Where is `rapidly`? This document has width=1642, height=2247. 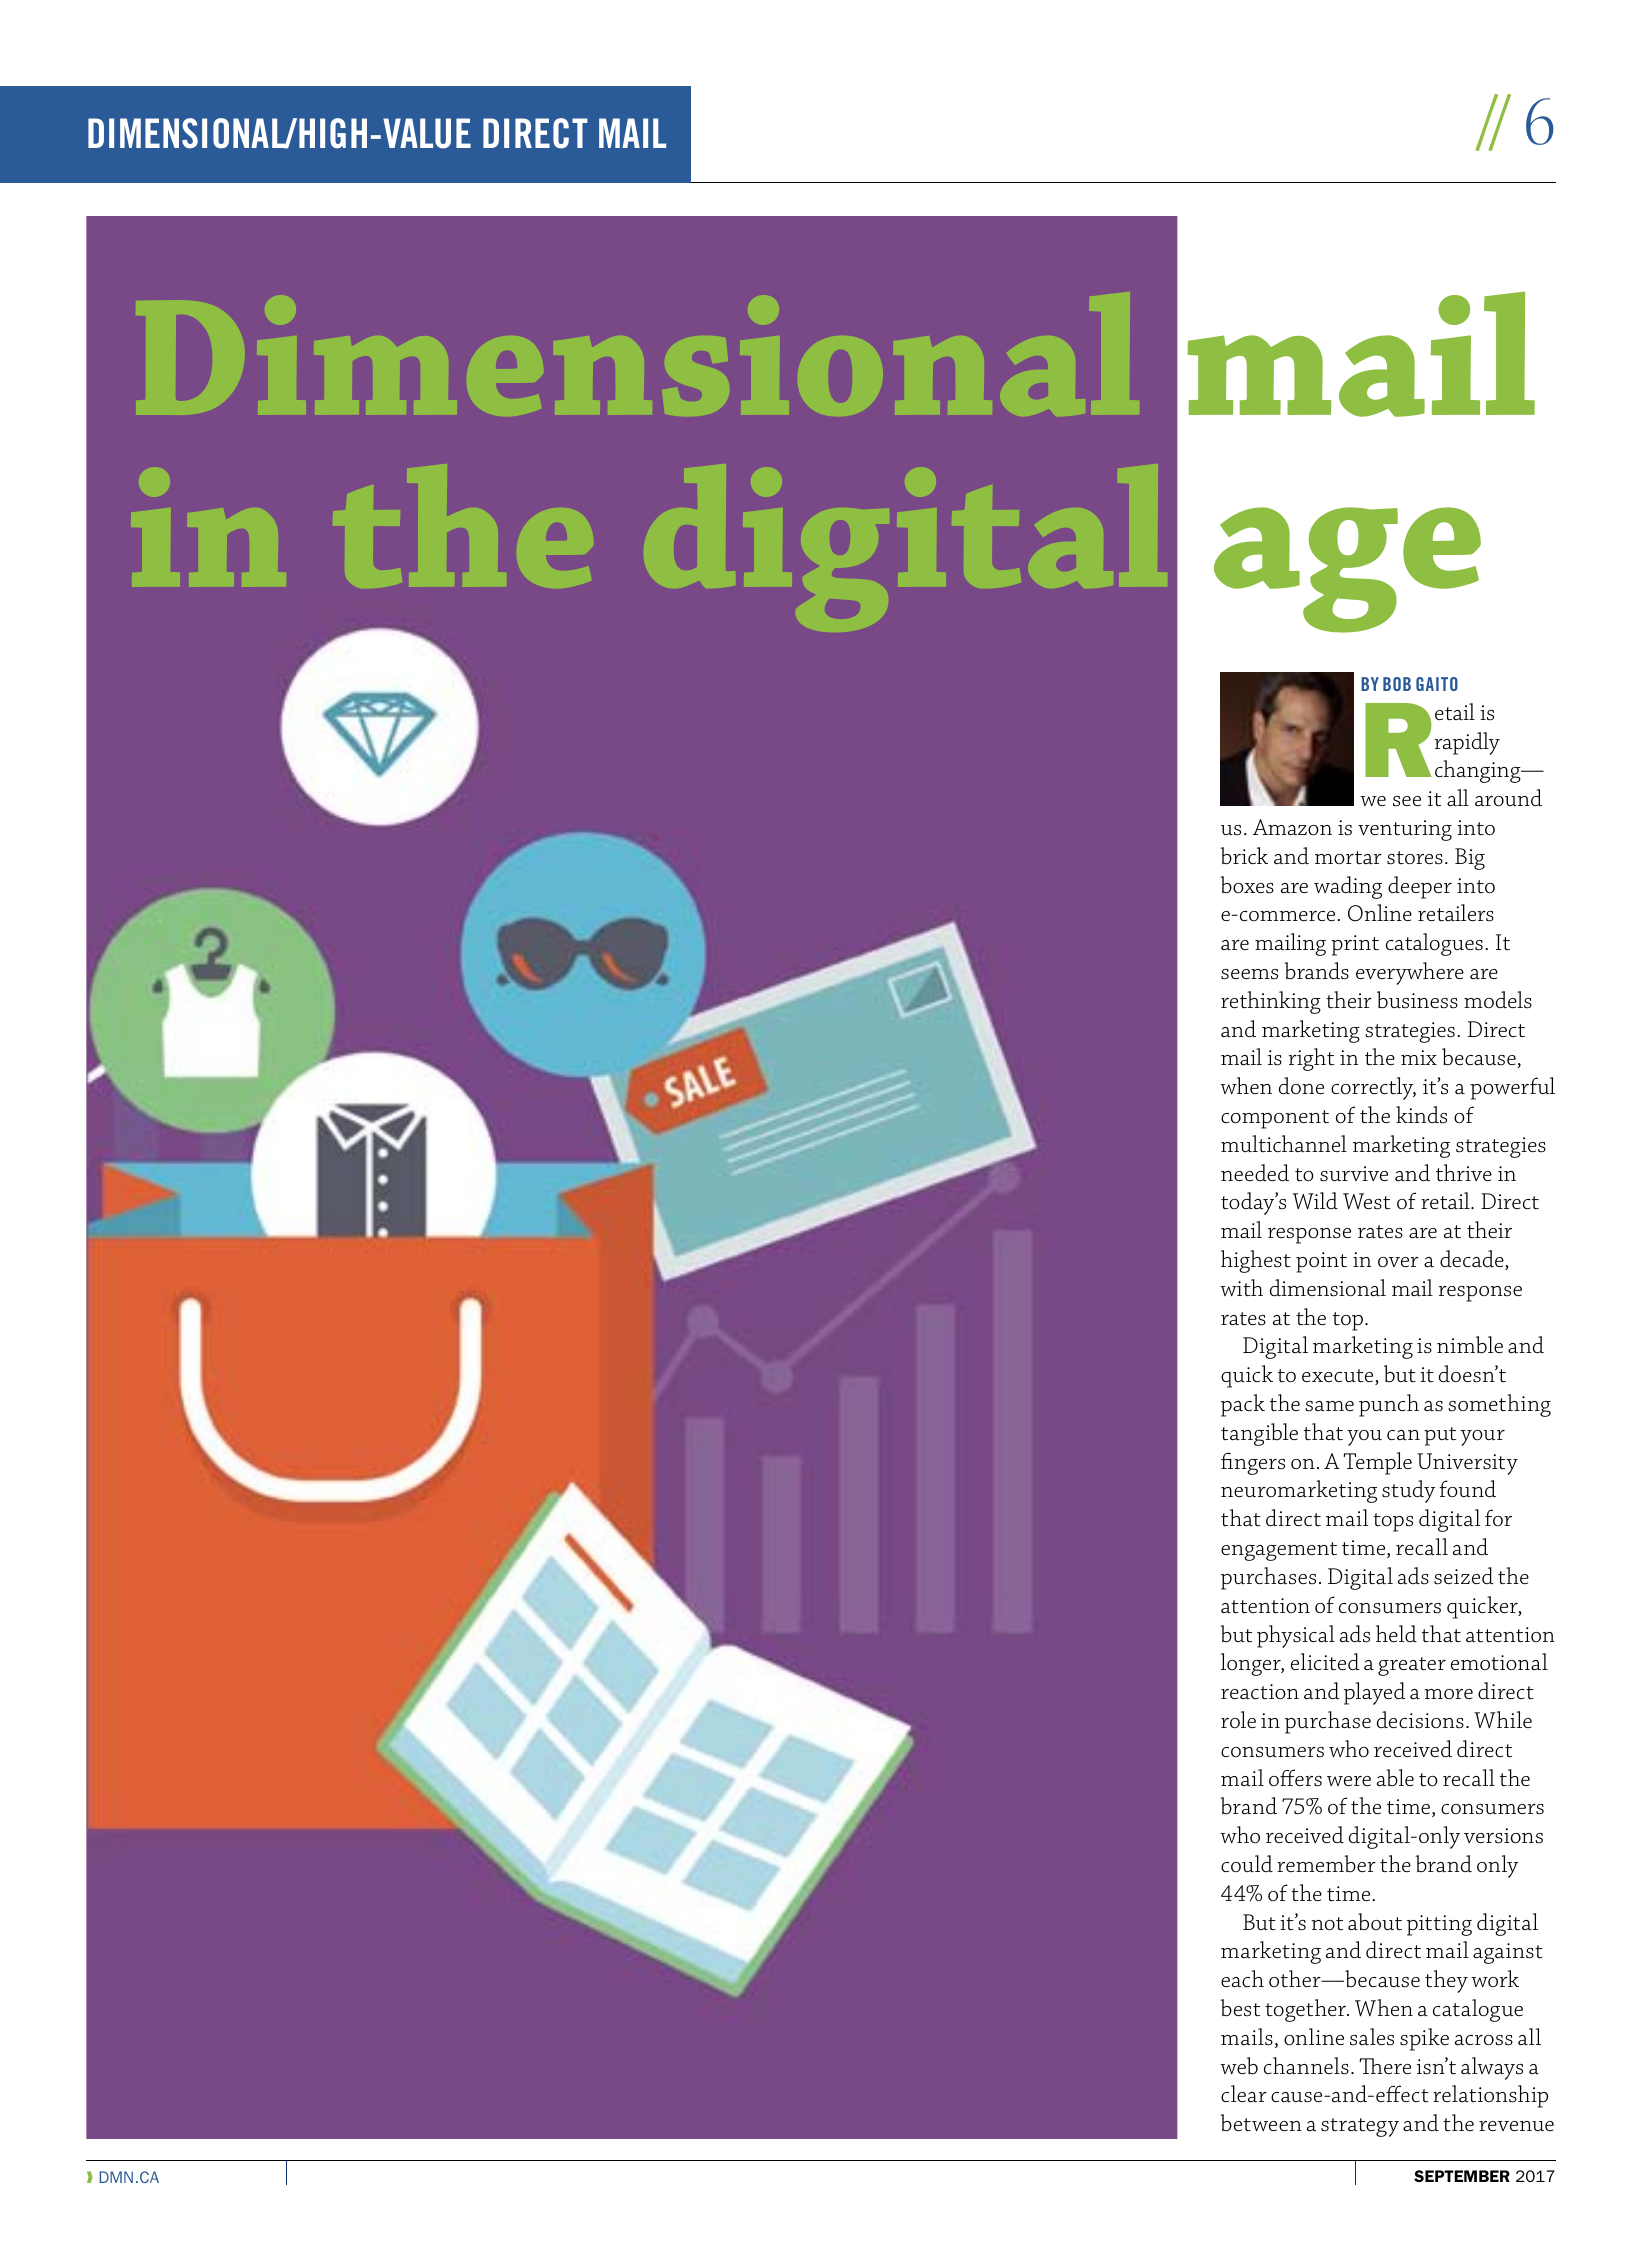 rapidly is located at coordinates (1467, 743).
